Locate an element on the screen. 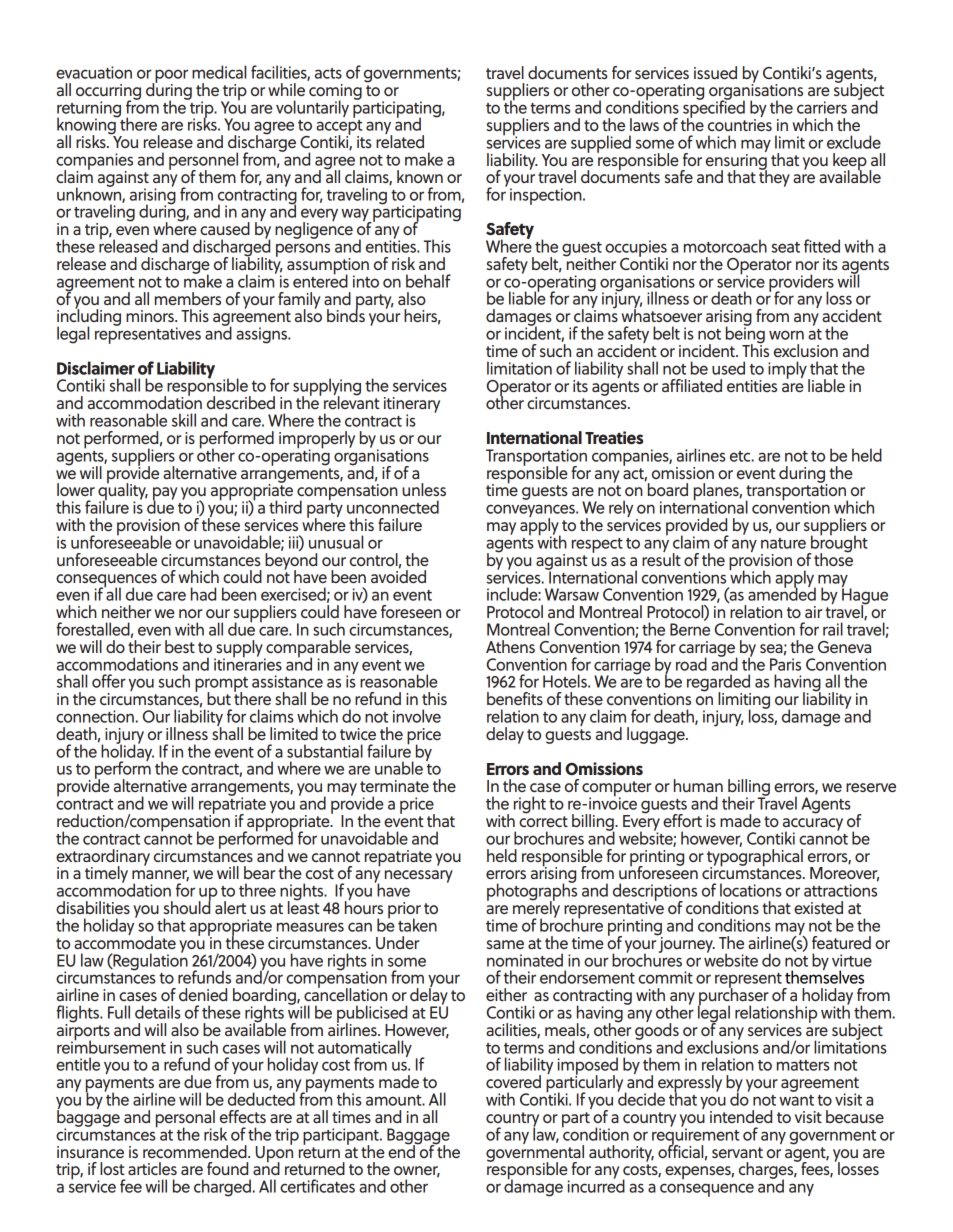 The image size is (953, 1232). Athens is located at coordinates (510, 646).
